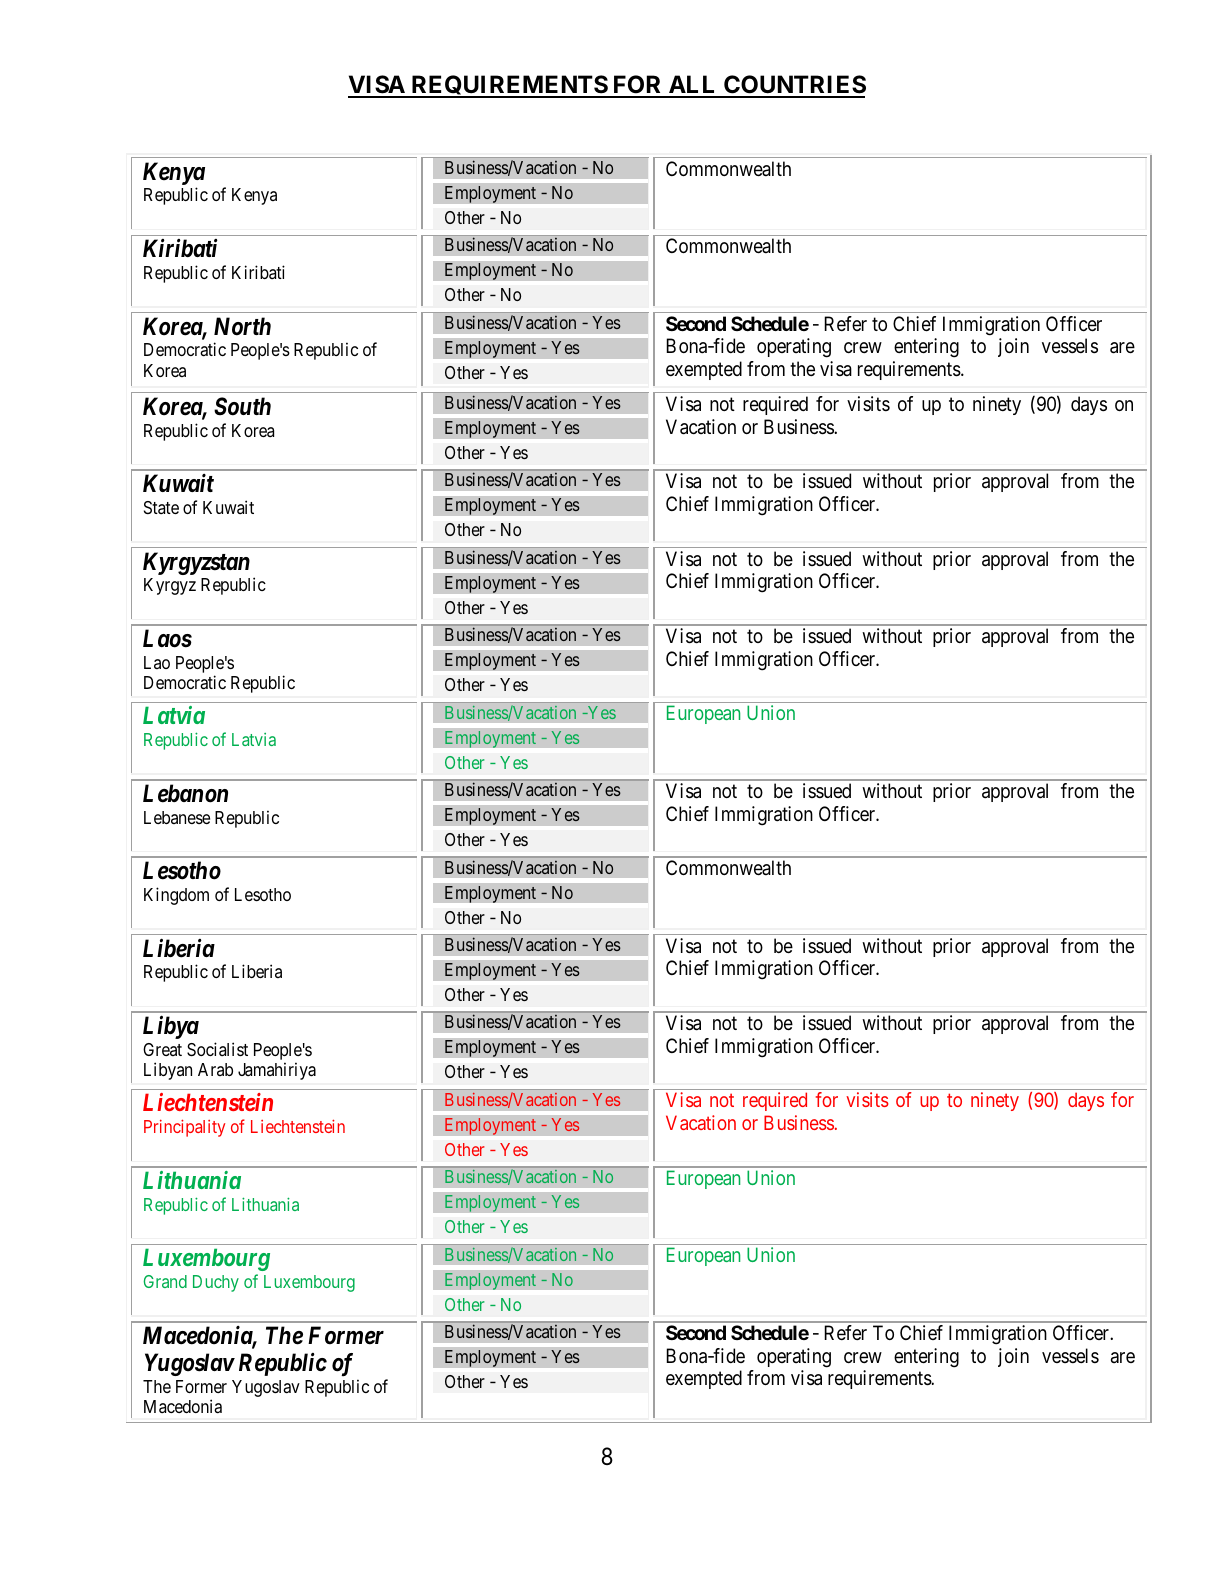  I want to click on Grand, so click(165, 1281).
